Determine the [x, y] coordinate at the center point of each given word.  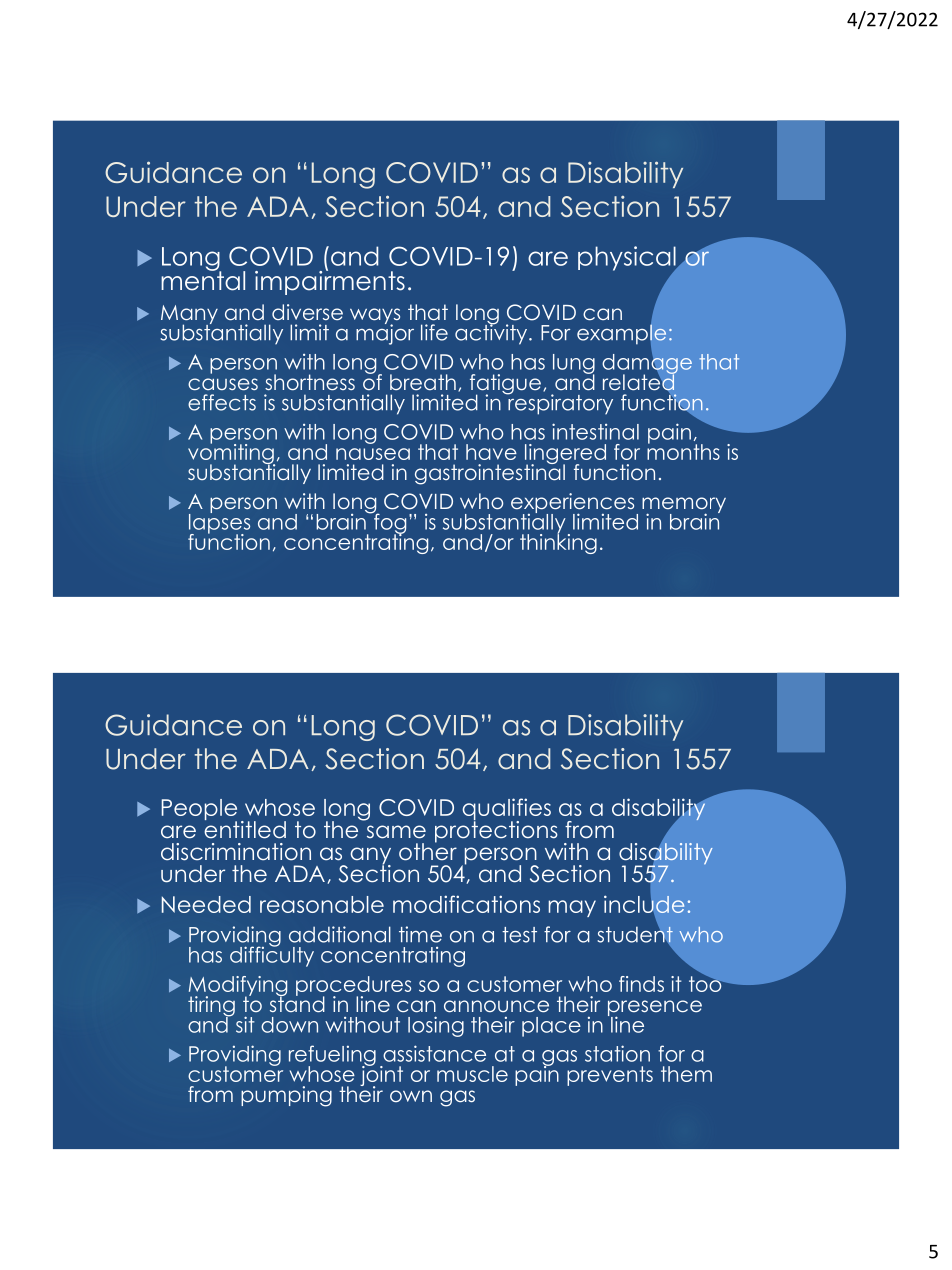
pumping [286, 1096]
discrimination [236, 852]
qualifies [506, 810]
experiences [574, 504]
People [199, 811]
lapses [219, 523]
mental [203, 280]
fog [389, 523]
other [428, 851]
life [434, 332]
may [572, 908]
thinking [558, 542]
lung [574, 365]
